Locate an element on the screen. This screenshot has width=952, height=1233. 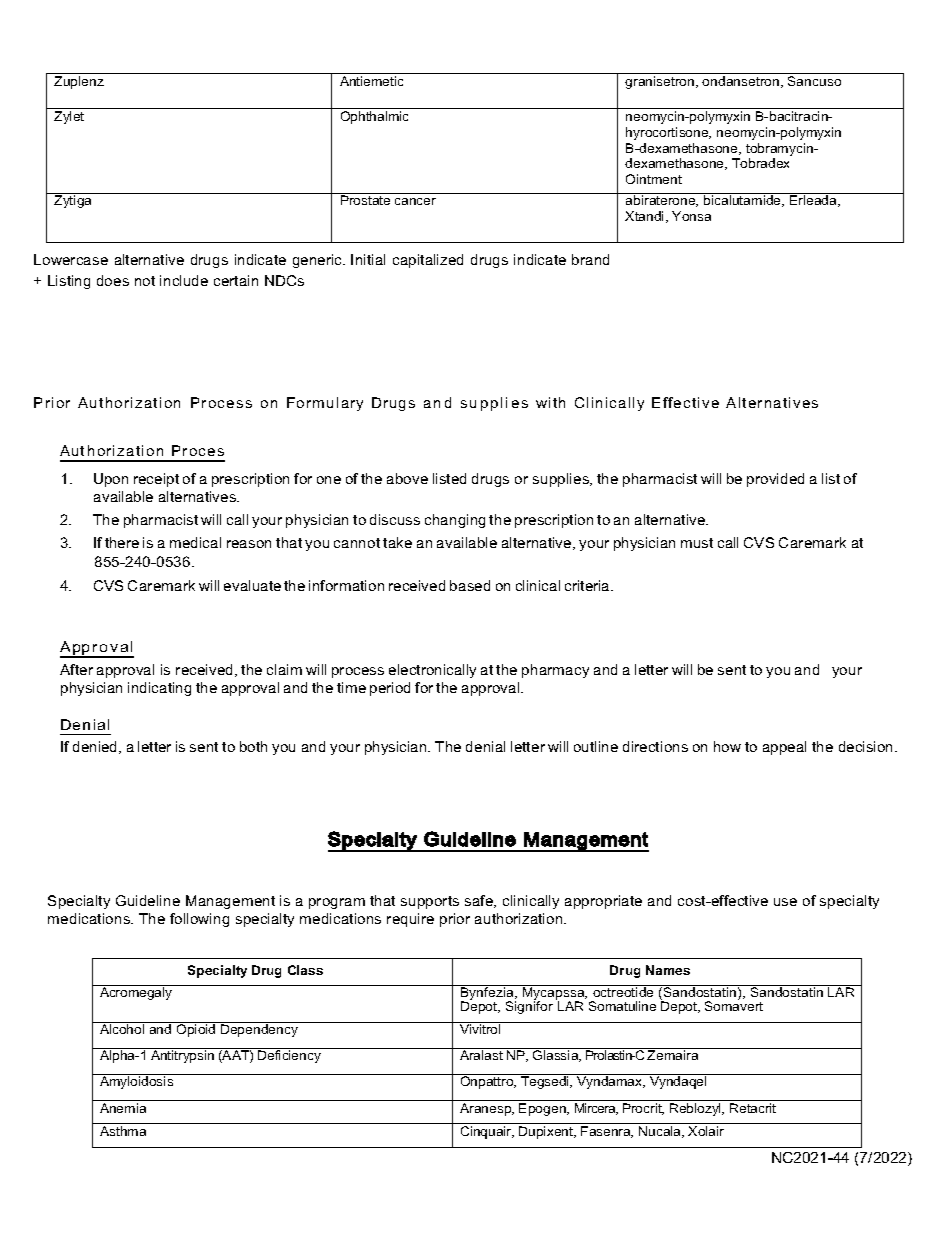
cancer is located at coordinates (415, 201).
